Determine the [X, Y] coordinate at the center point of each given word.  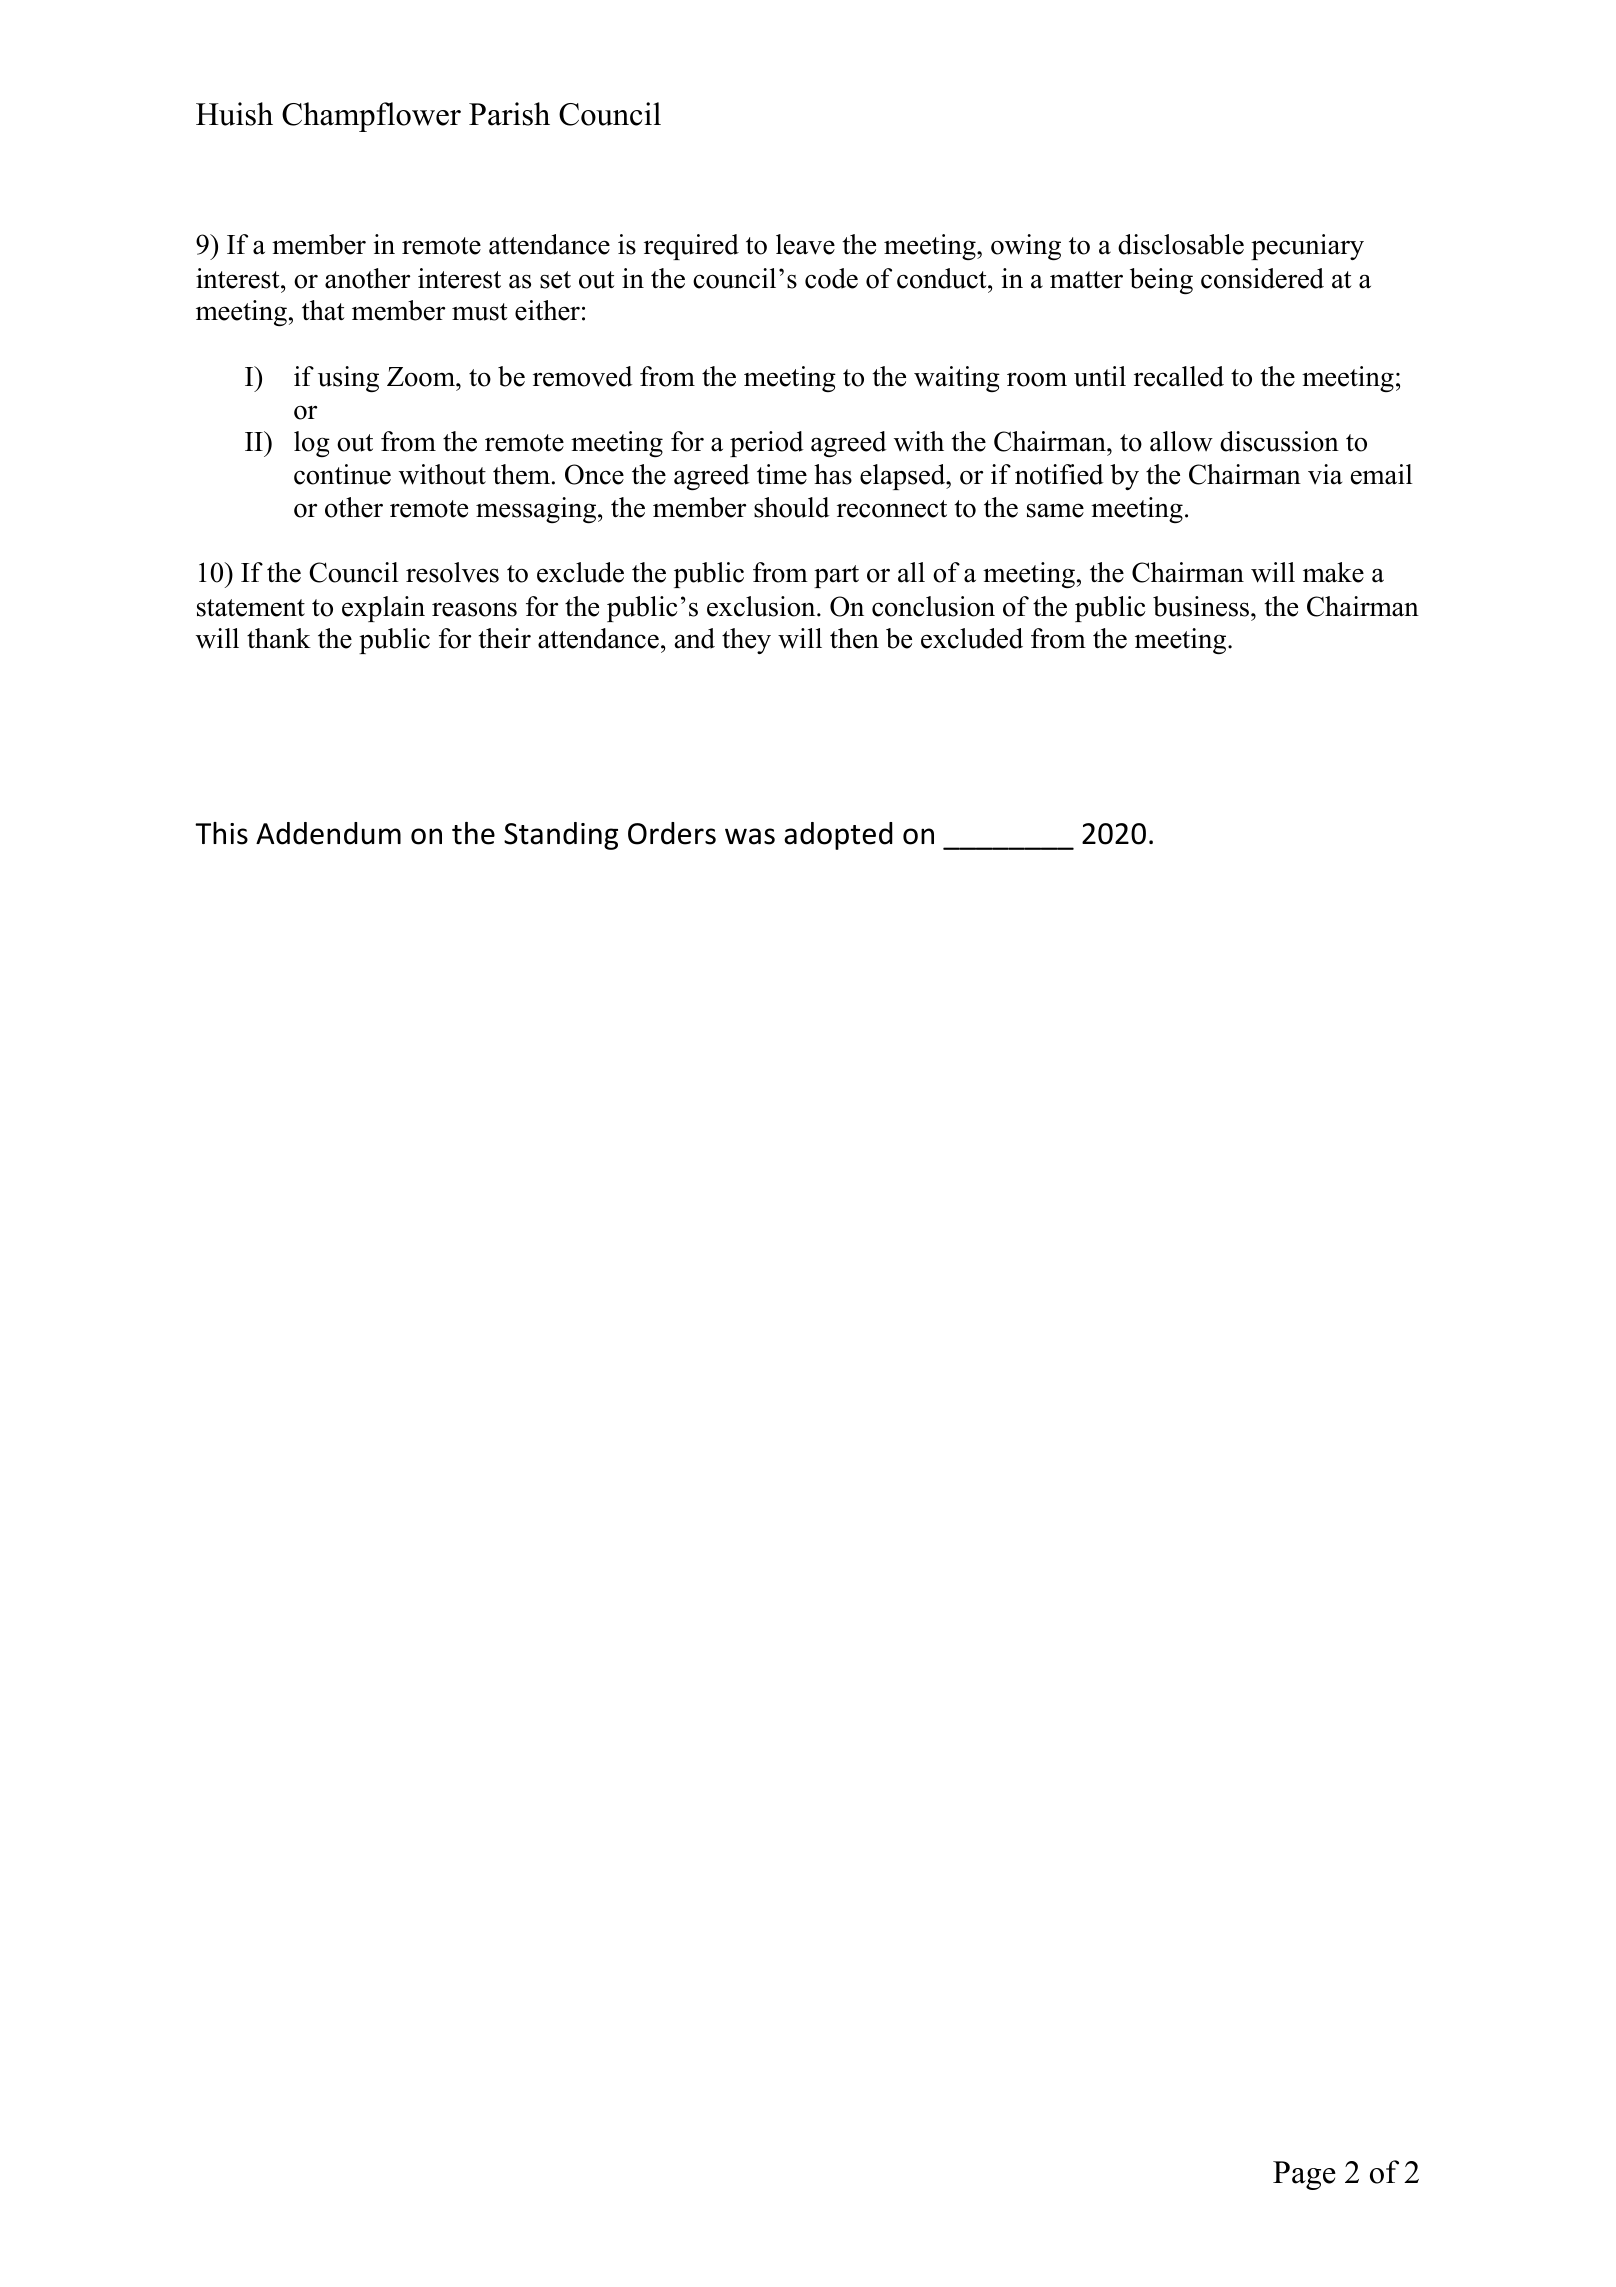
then [854, 638]
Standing [561, 836]
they [746, 641]
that [323, 310]
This [221, 833]
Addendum [328, 833]
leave [805, 244]
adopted [838, 836]
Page [1304, 2175]
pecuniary [1307, 247]
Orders [672, 833]
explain [383, 609]
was [750, 836]
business [1202, 606]
